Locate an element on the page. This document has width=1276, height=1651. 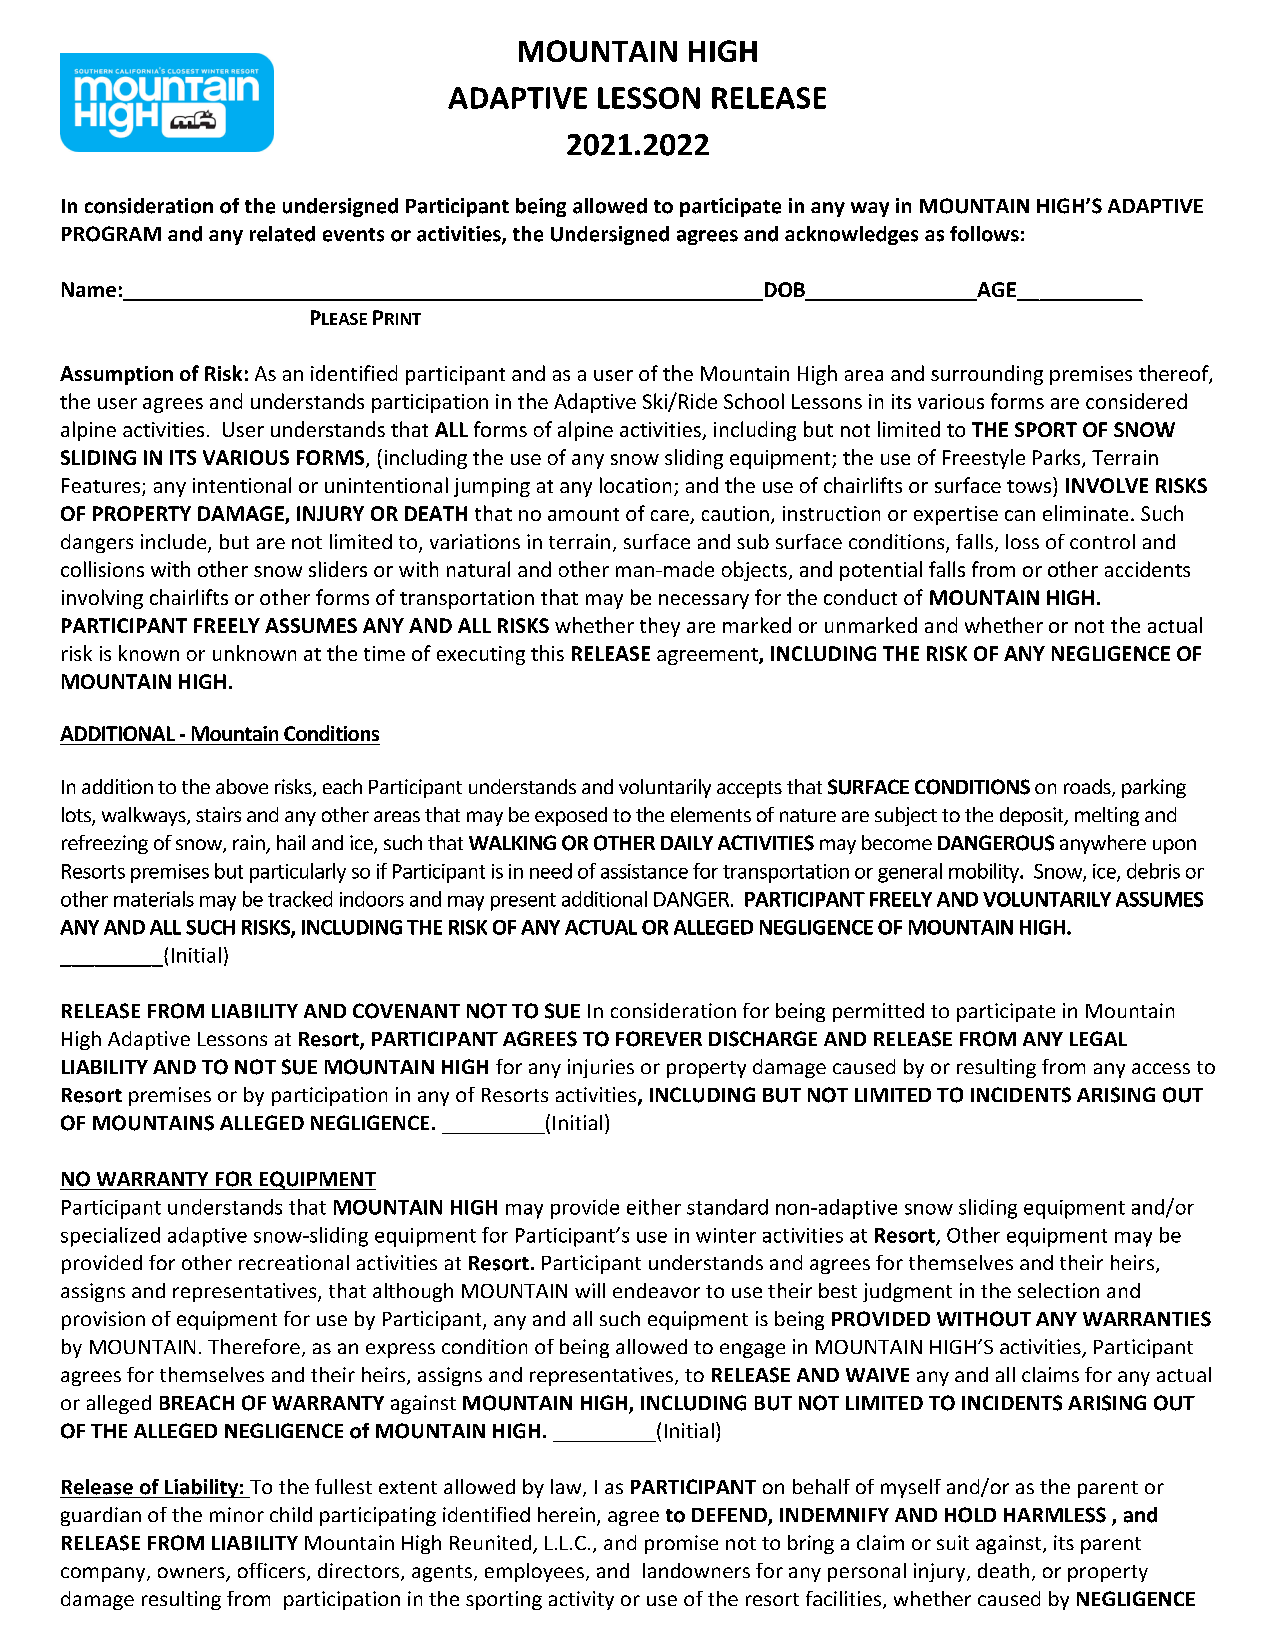
they is located at coordinates (660, 627).
